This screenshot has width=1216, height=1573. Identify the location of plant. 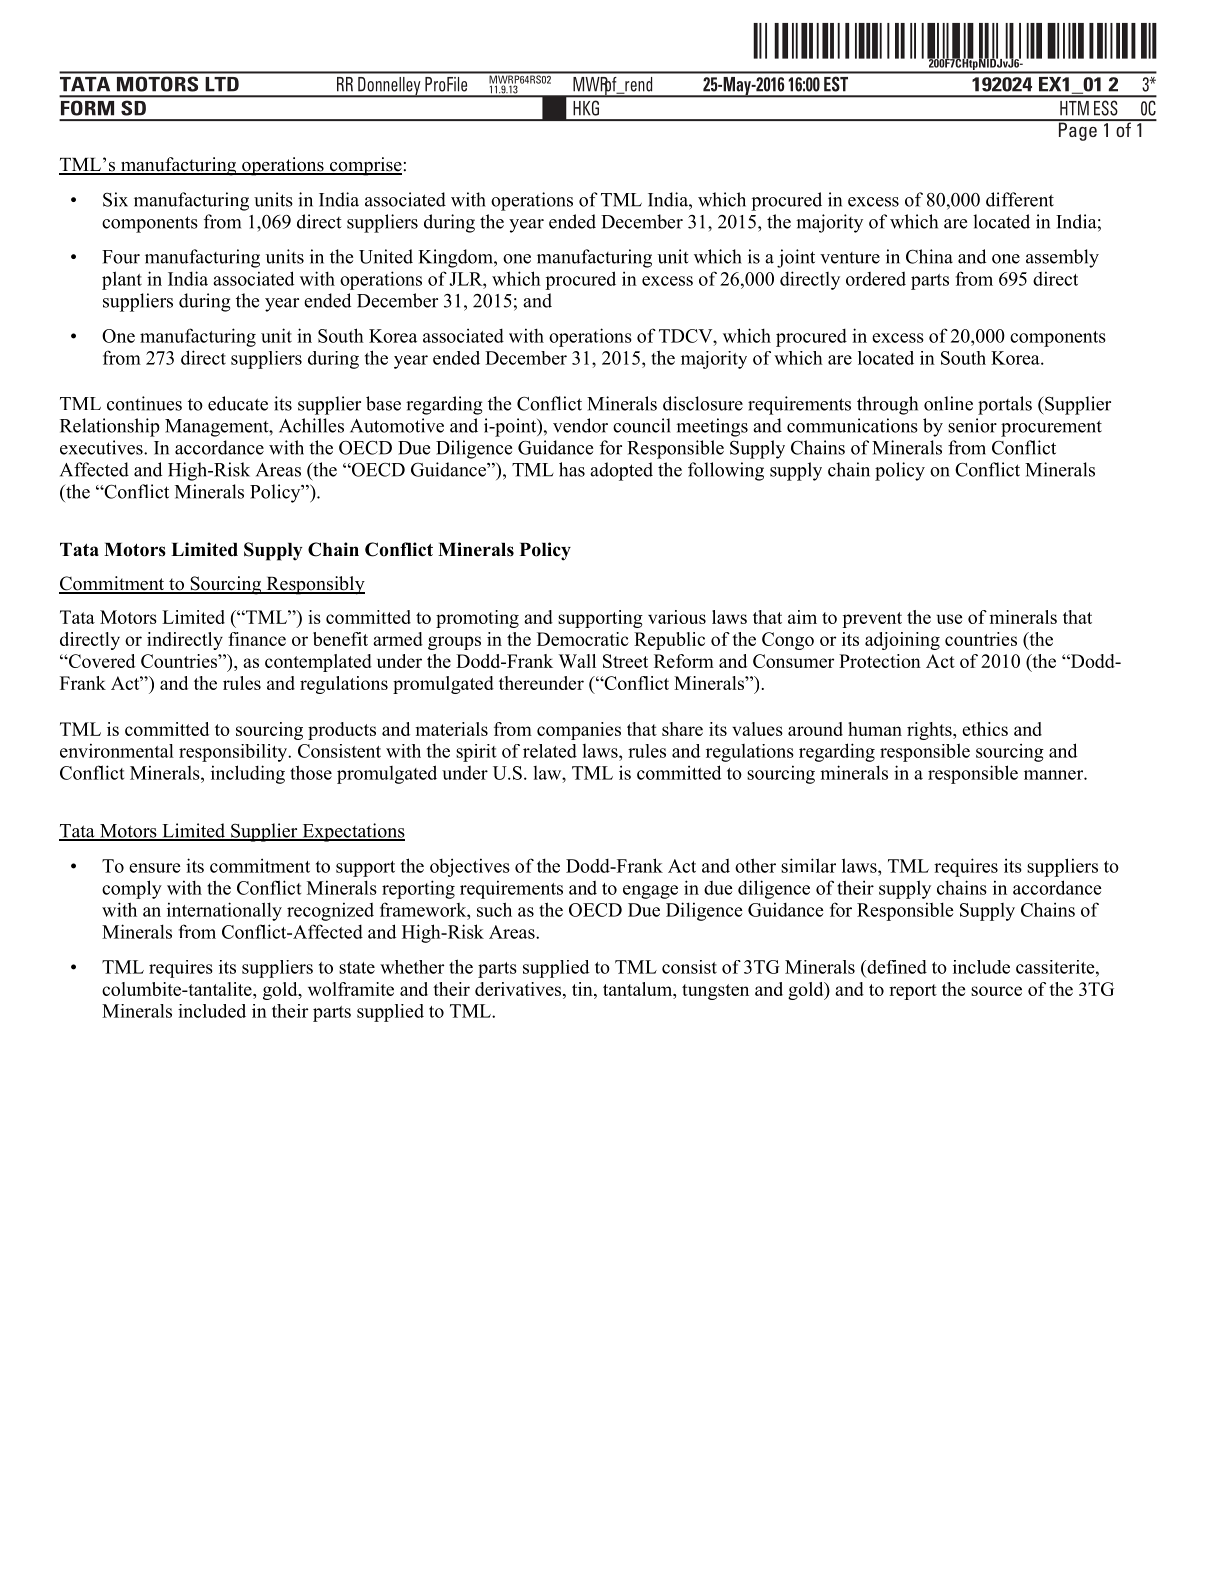
(122, 280).
